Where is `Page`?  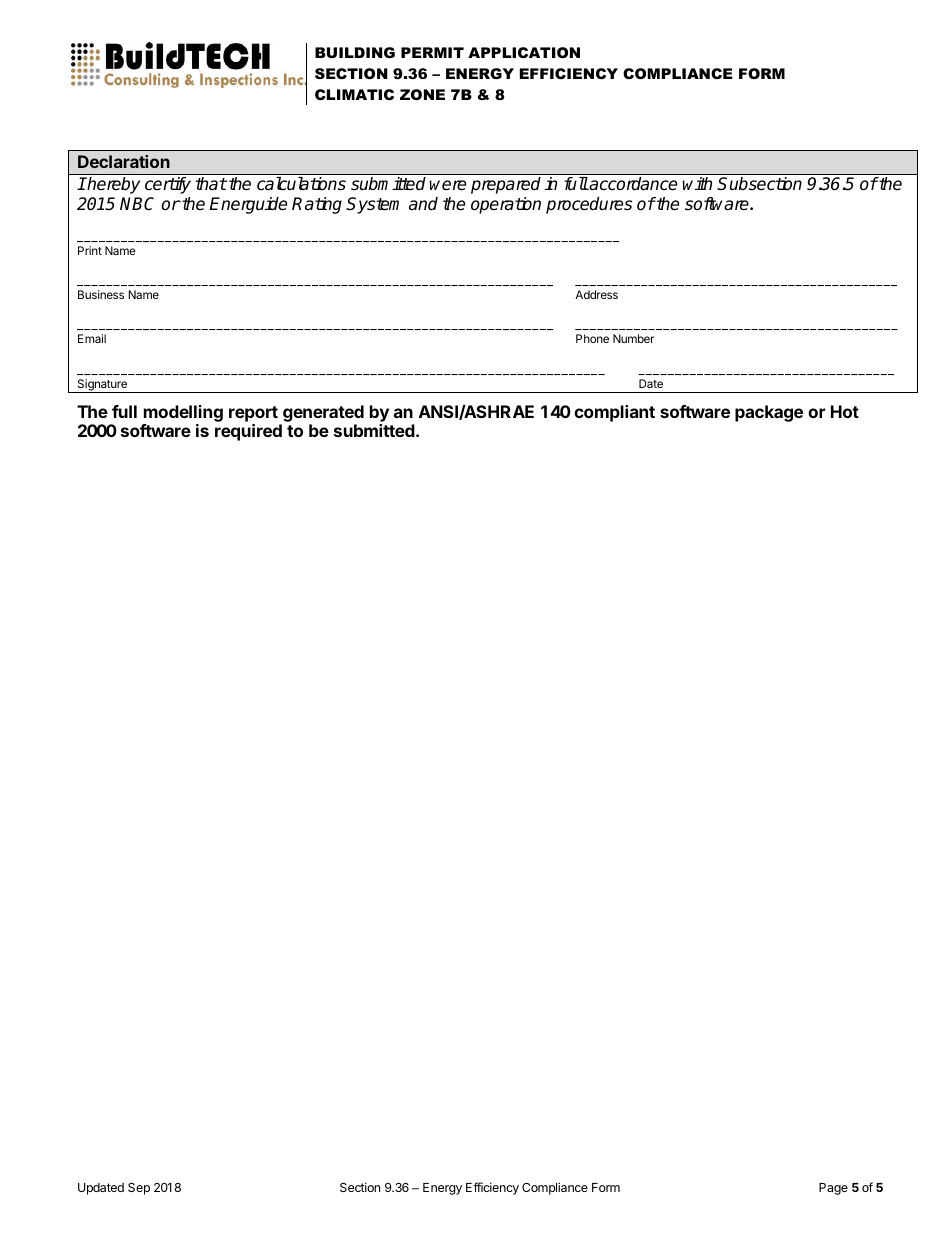
Page is located at coordinates (833, 1189).
